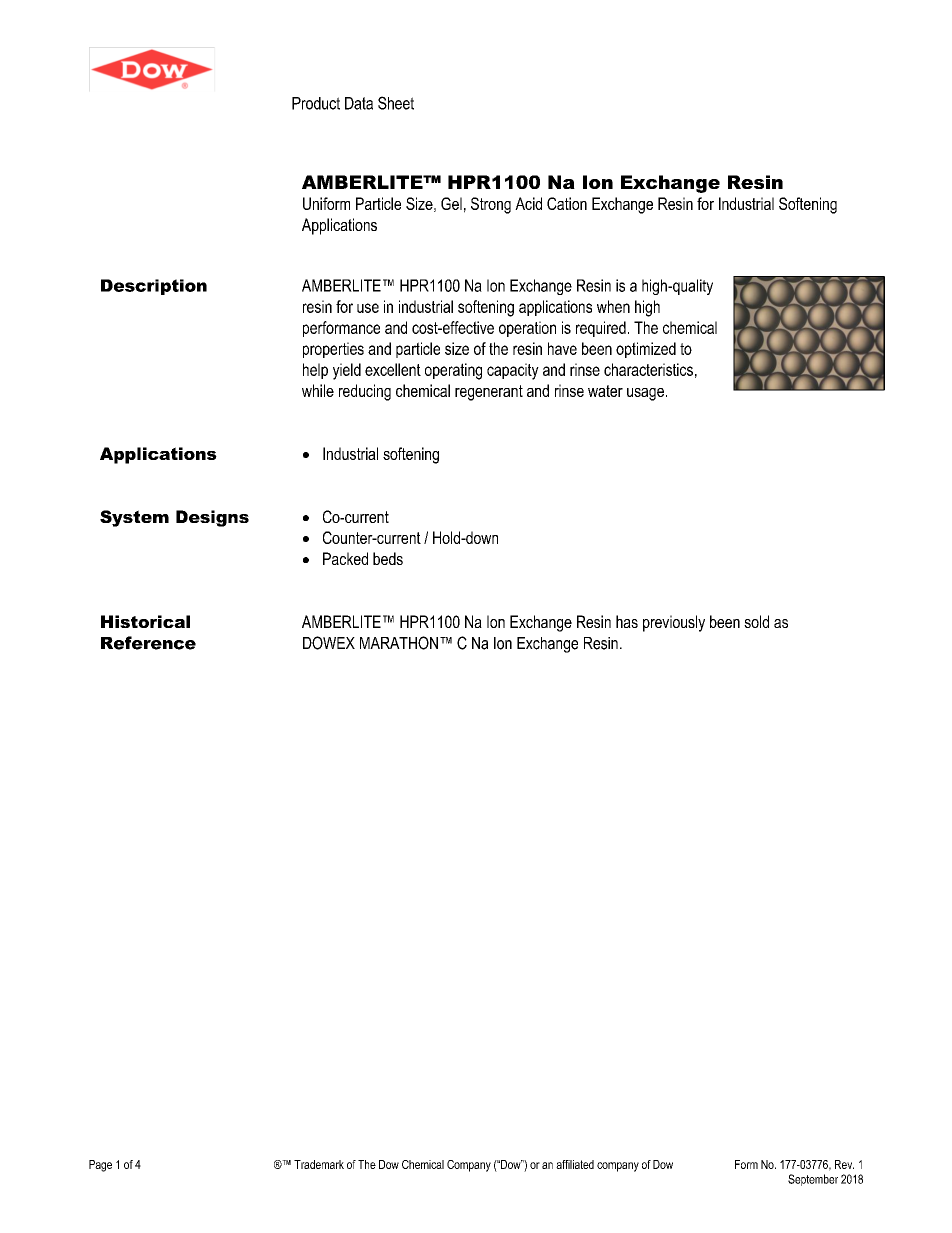 The image size is (952, 1233). What do you see at coordinates (528, 203) in the document?
I see `Acid` at bounding box center [528, 203].
